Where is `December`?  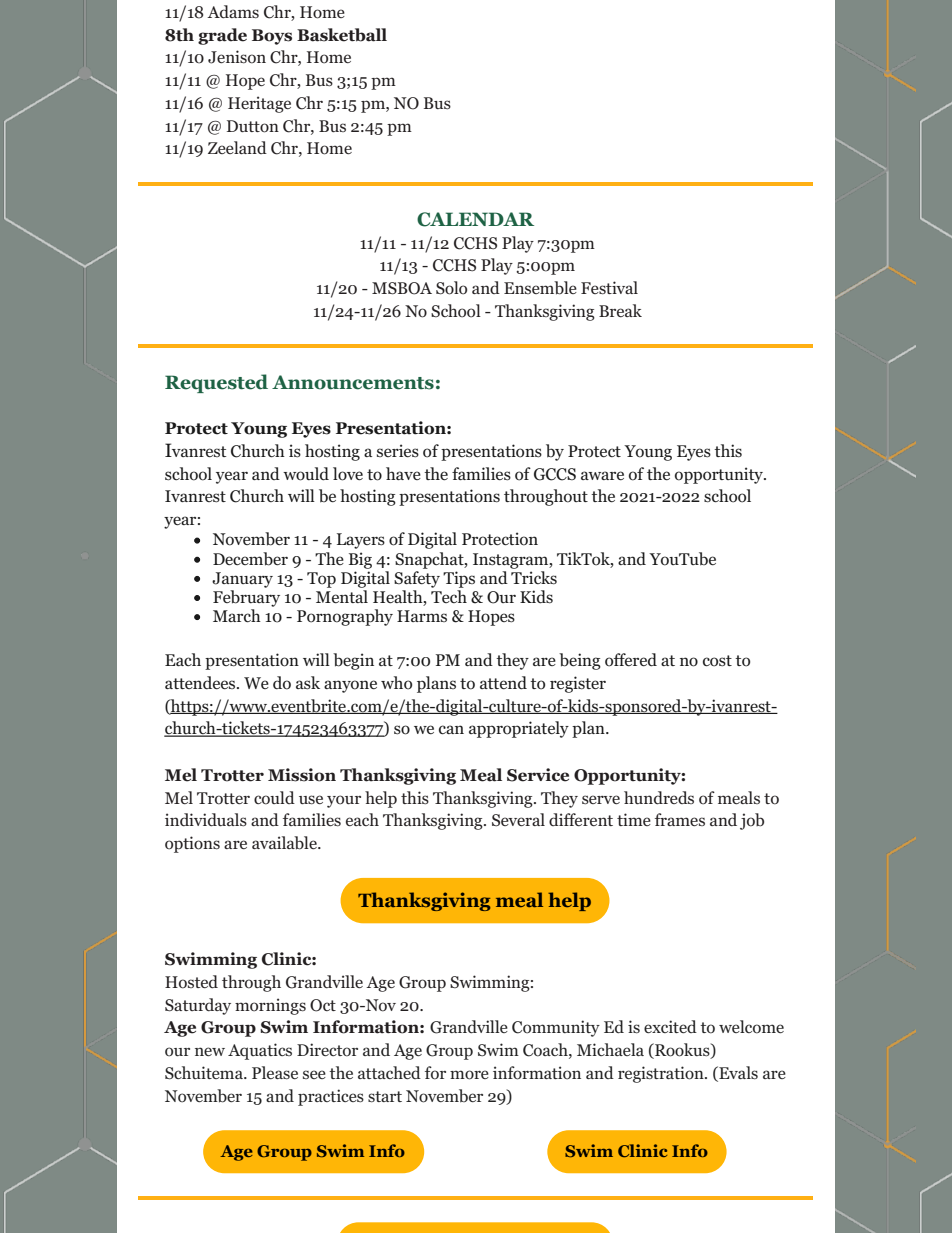
December is located at coordinates (250, 559).
